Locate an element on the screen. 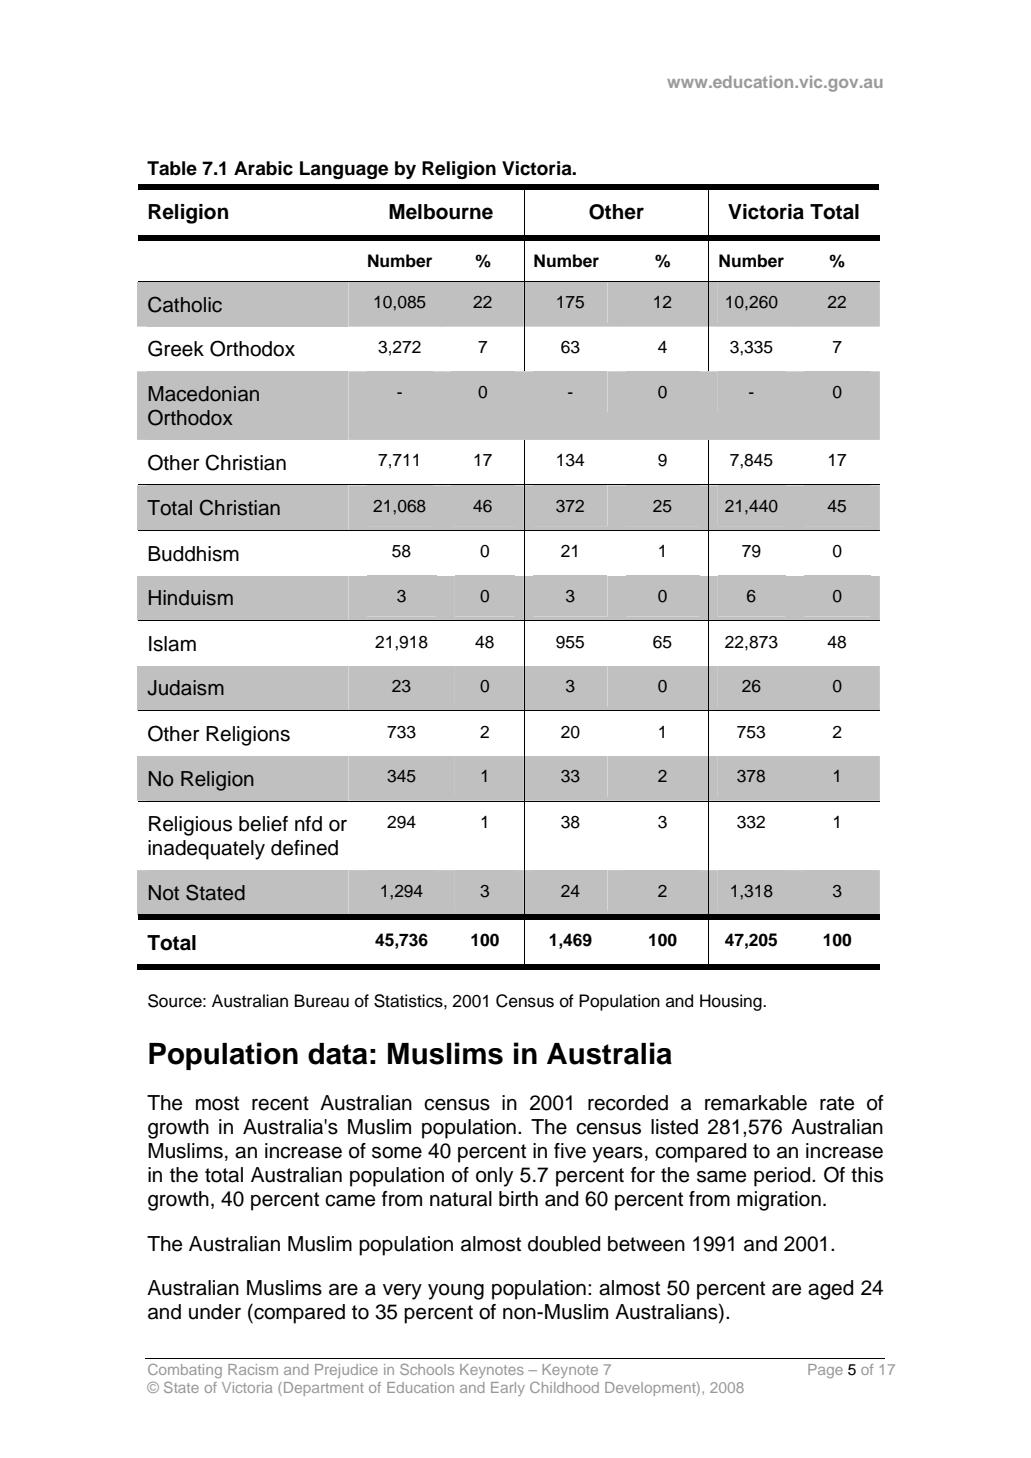  Hinduism is located at coordinates (191, 598).
